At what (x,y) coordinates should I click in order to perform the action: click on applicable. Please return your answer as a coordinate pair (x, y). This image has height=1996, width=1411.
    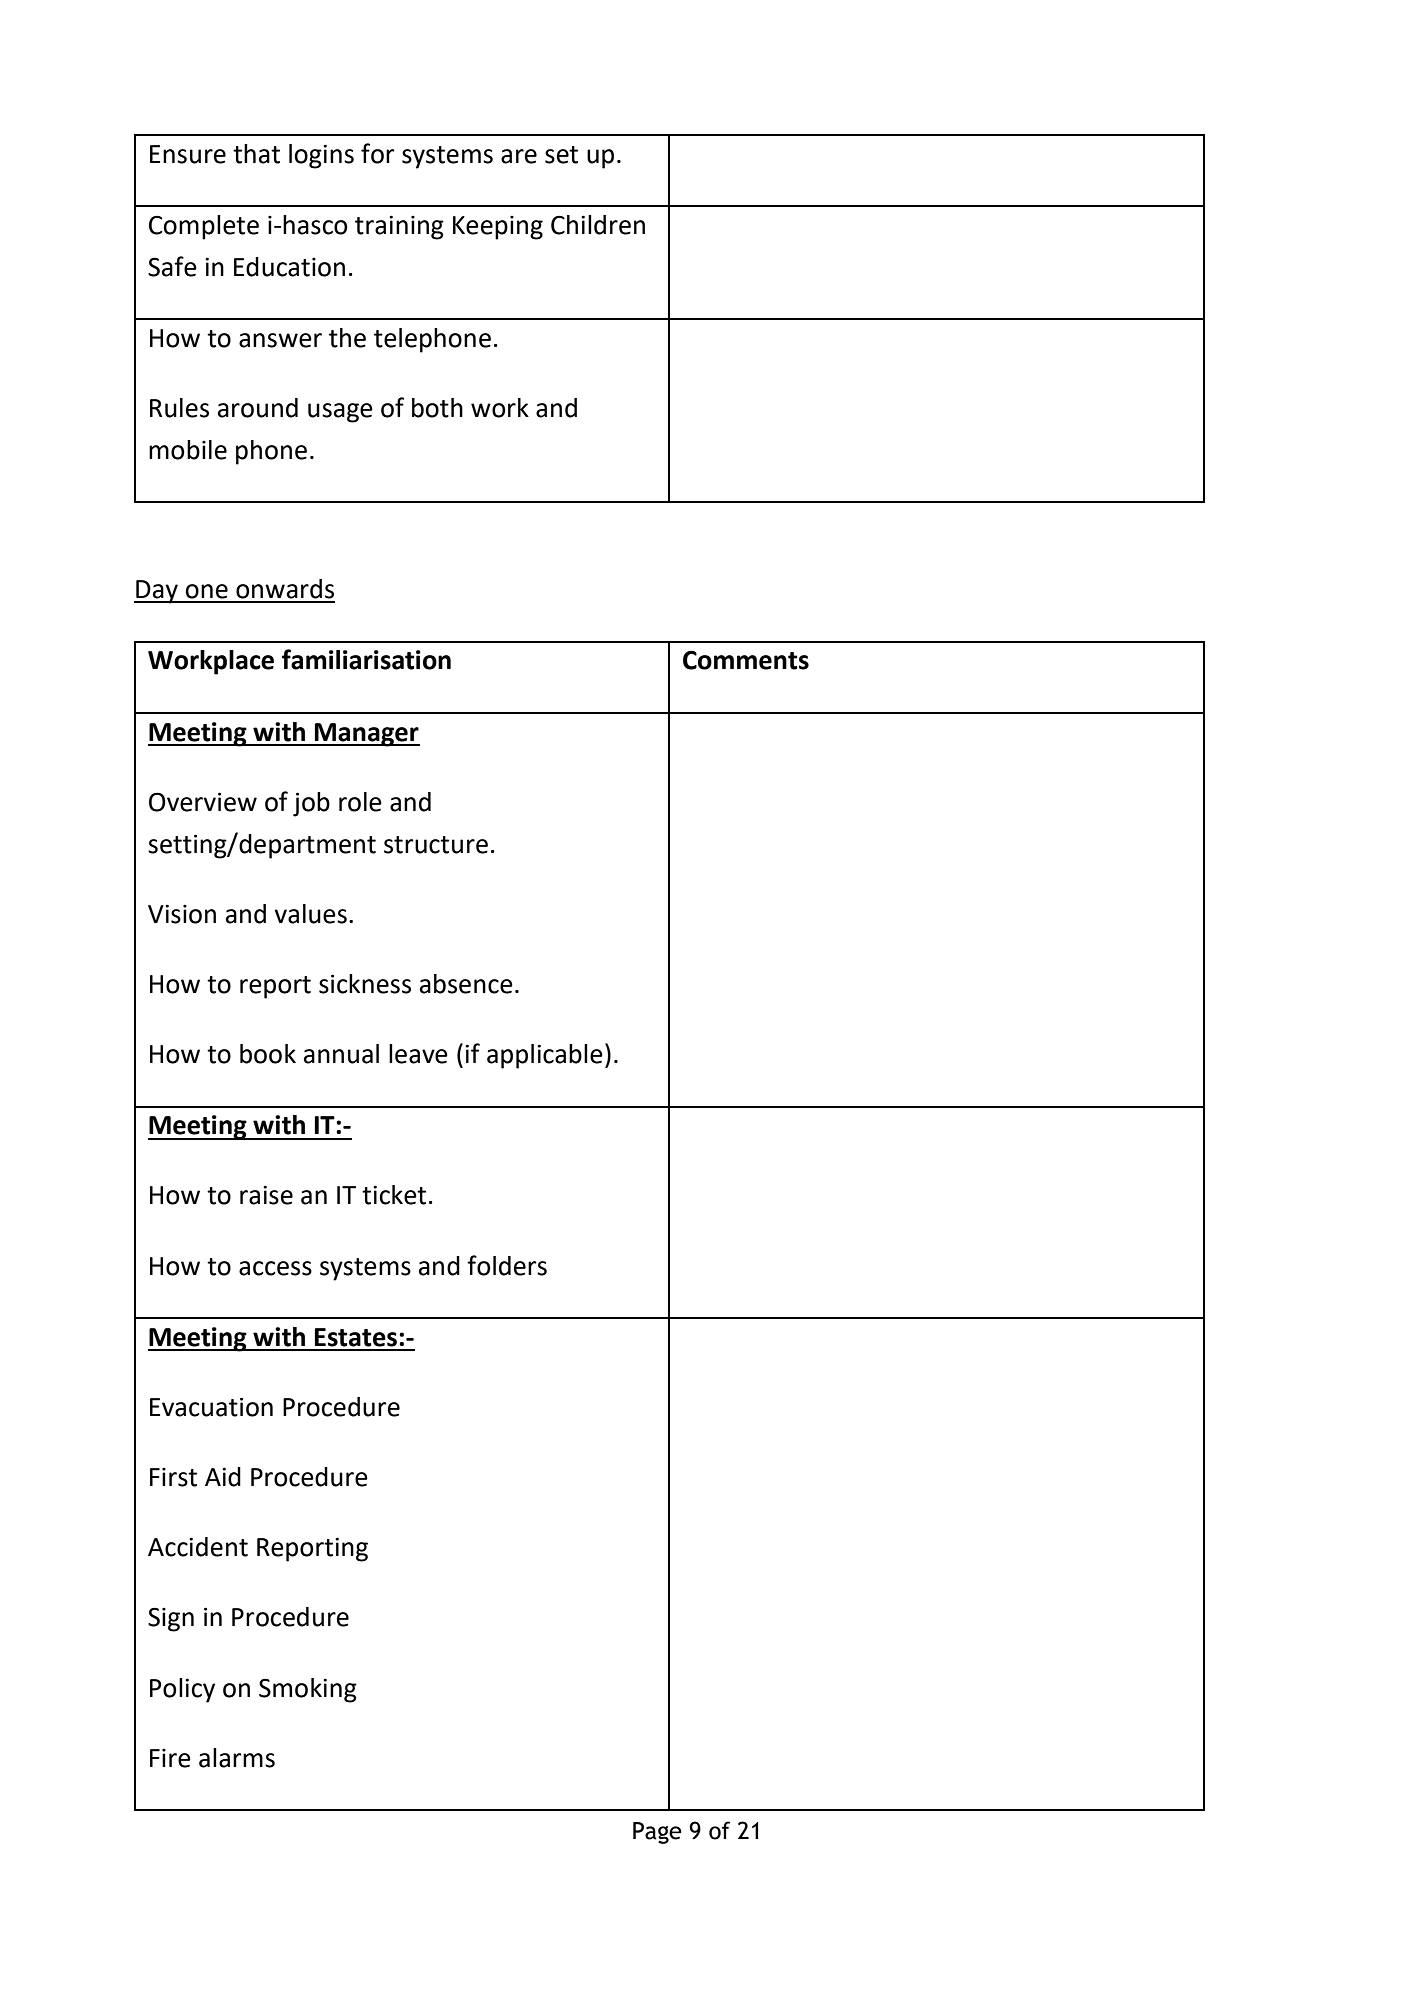
    Looking at the image, I should click on (545, 1056).
